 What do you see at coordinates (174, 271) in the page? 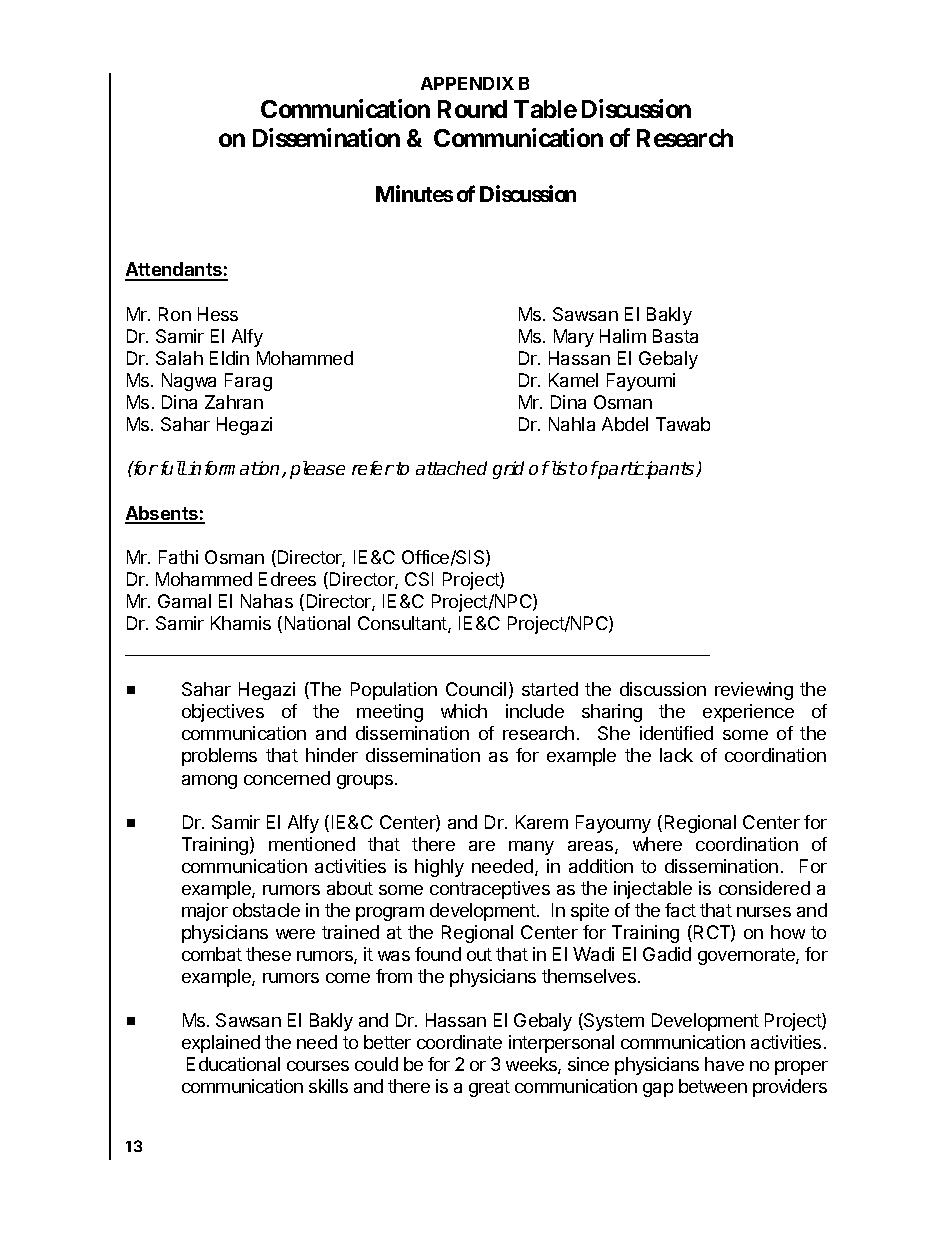
I see `Attendants` at bounding box center [174, 271].
